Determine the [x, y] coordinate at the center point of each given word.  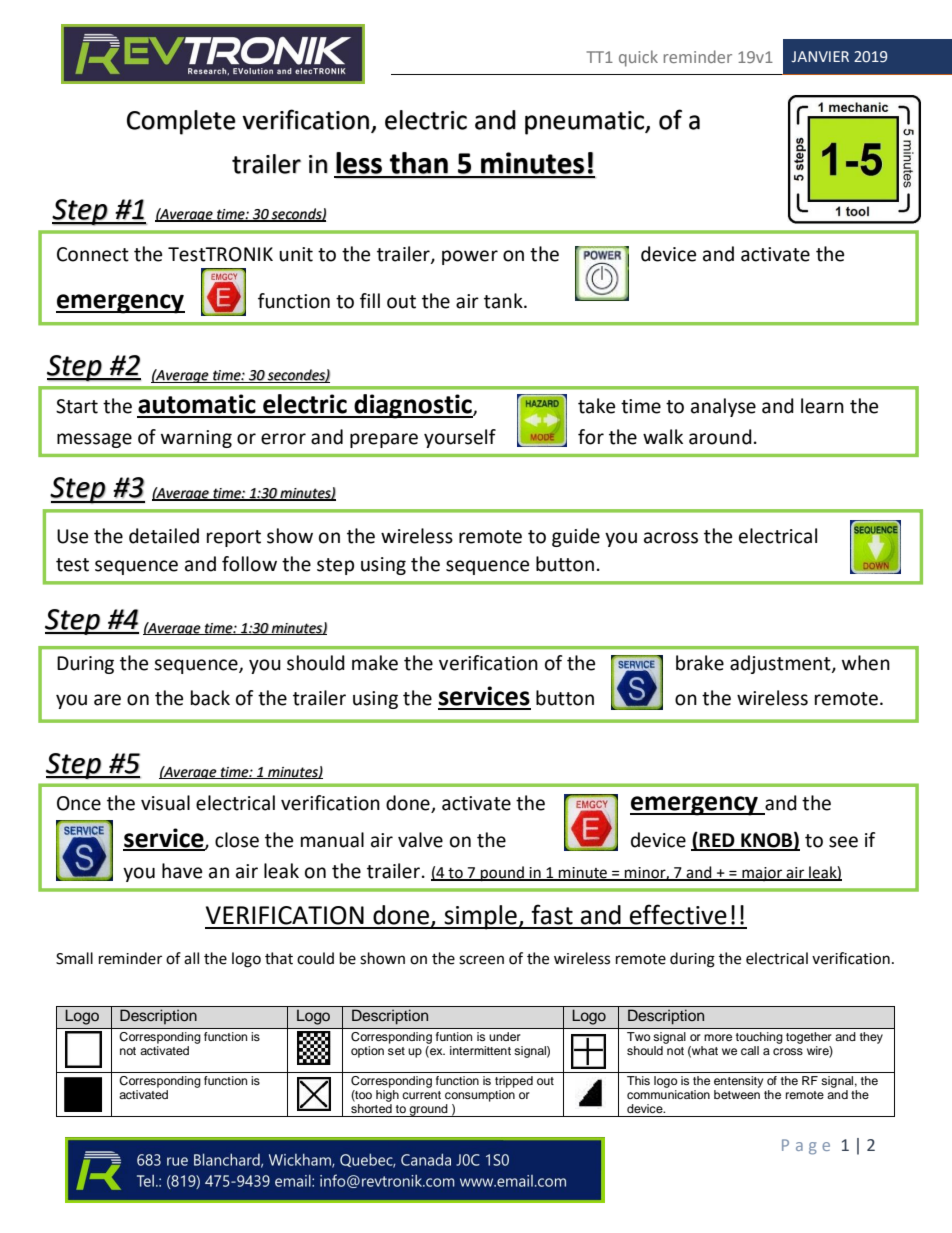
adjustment [781, 664]
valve [420, 840]
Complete [181, 122]
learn [822, 406]
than [419, 163]
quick [638, 58]
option [367, 1052]
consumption [480, 1096]
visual [165, 803]
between [737, 1094]
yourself [460, 438]
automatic [197, 404]
